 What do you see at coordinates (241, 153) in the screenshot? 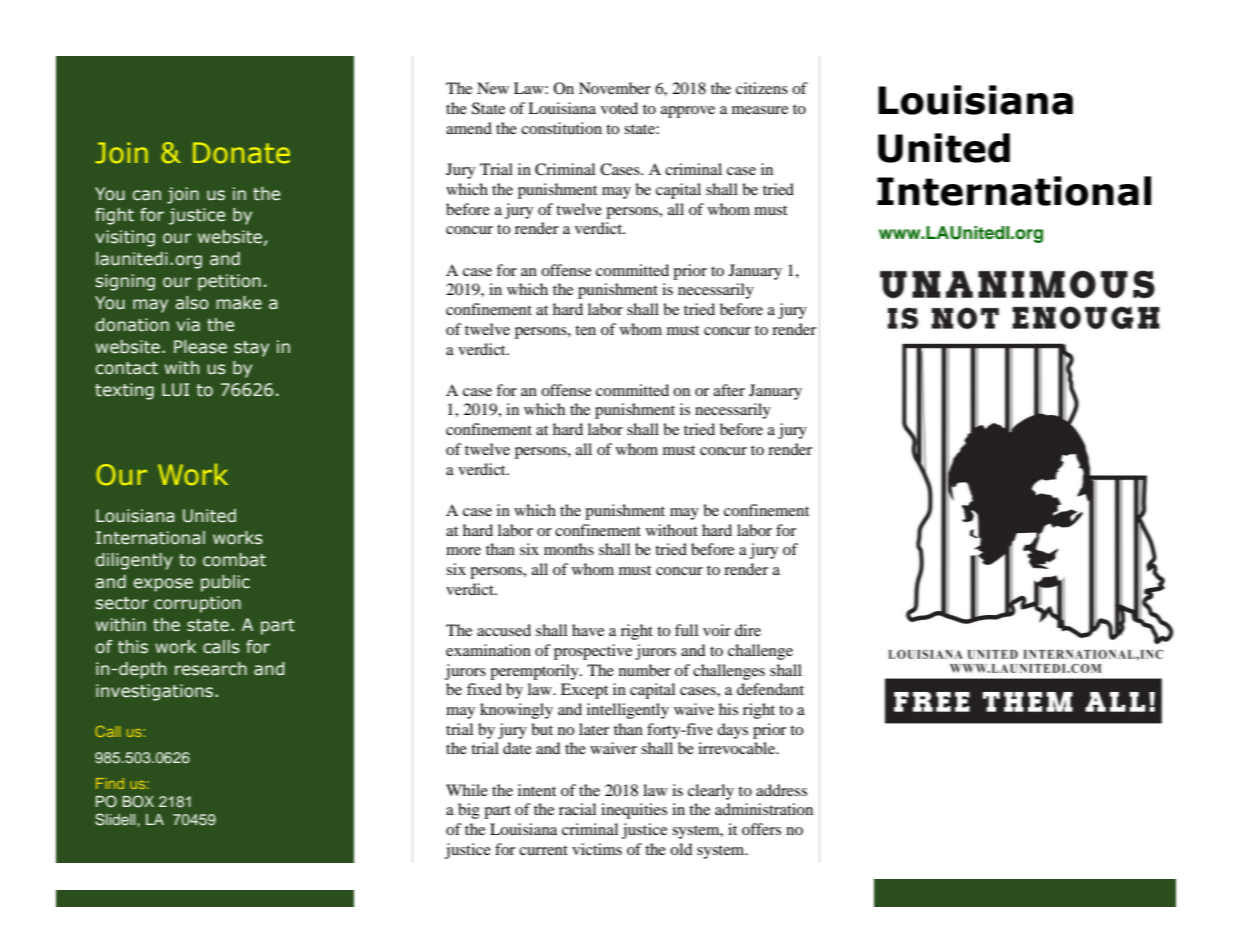
I see `Donate` at bounding box center [241, 153].
